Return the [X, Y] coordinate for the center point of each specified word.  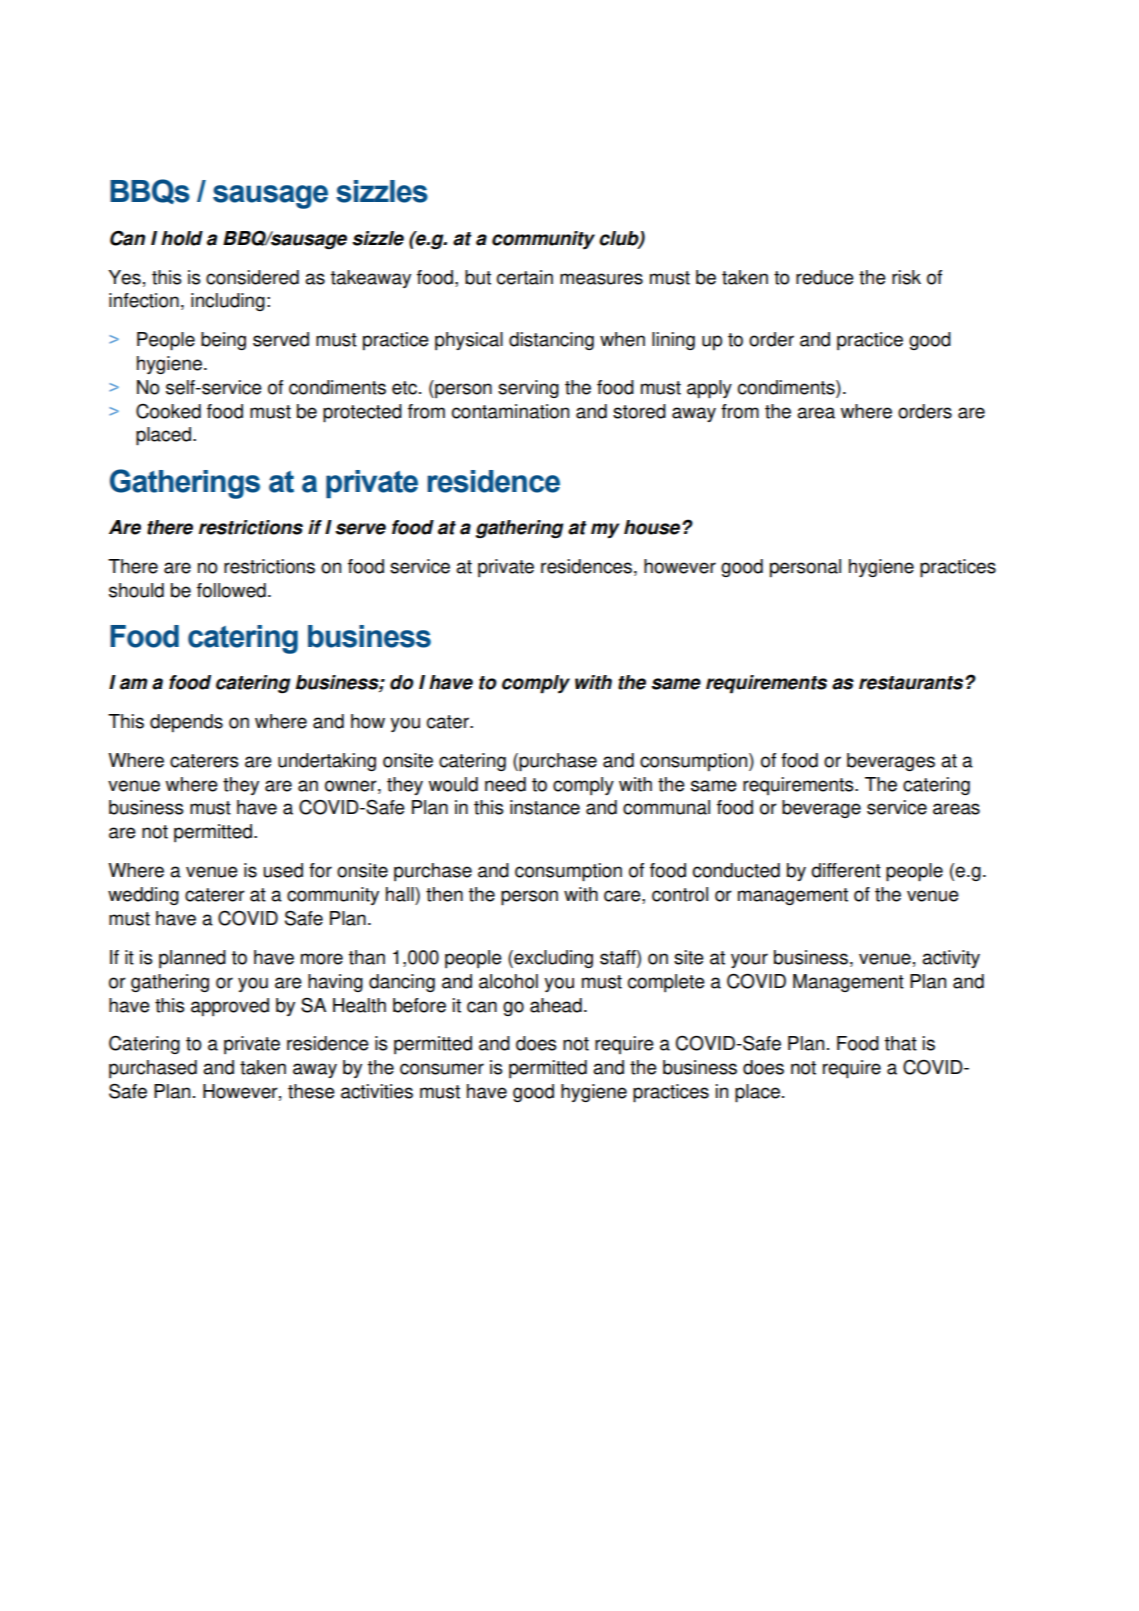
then [444, 894]
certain [525, 277]
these [311, 1091]
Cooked [168, 411]
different [846, 870]
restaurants [912, 683]
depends [186, 723]
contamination [510, 411]
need [505, 784]
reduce [825, 277]
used [283, 870]
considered [252, 277]
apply [709, 389]
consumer [442, 1069]
